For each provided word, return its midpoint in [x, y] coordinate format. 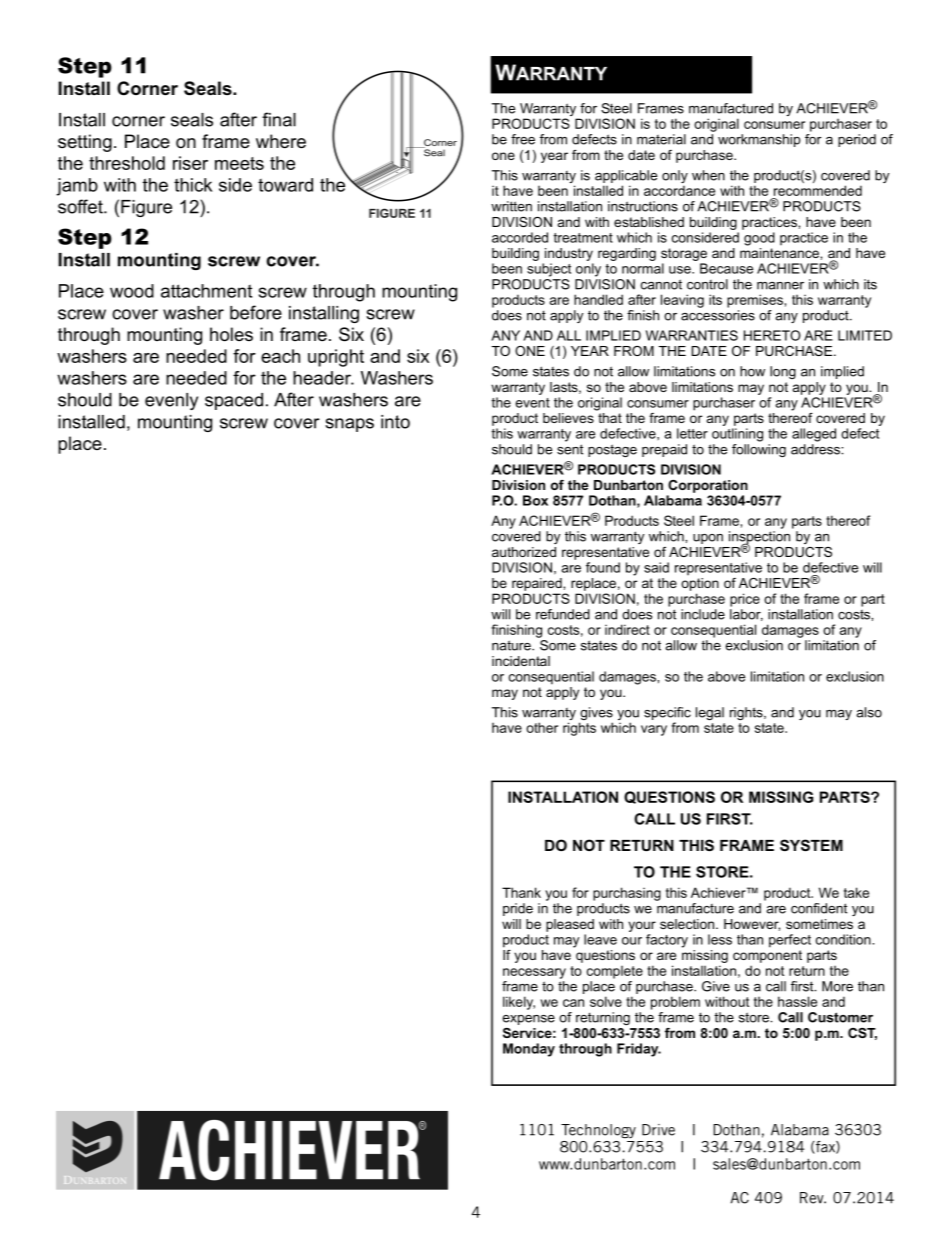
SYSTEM [811, 845]
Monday [529, 1050]
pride [518, 909]
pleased [570, 925]
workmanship [759, 140]
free [523, 139]
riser [190, 163]
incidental [521, 661]
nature [512, 645]
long [783, 372]
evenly [171, 401]
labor [746, 615]
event [533, 403]
